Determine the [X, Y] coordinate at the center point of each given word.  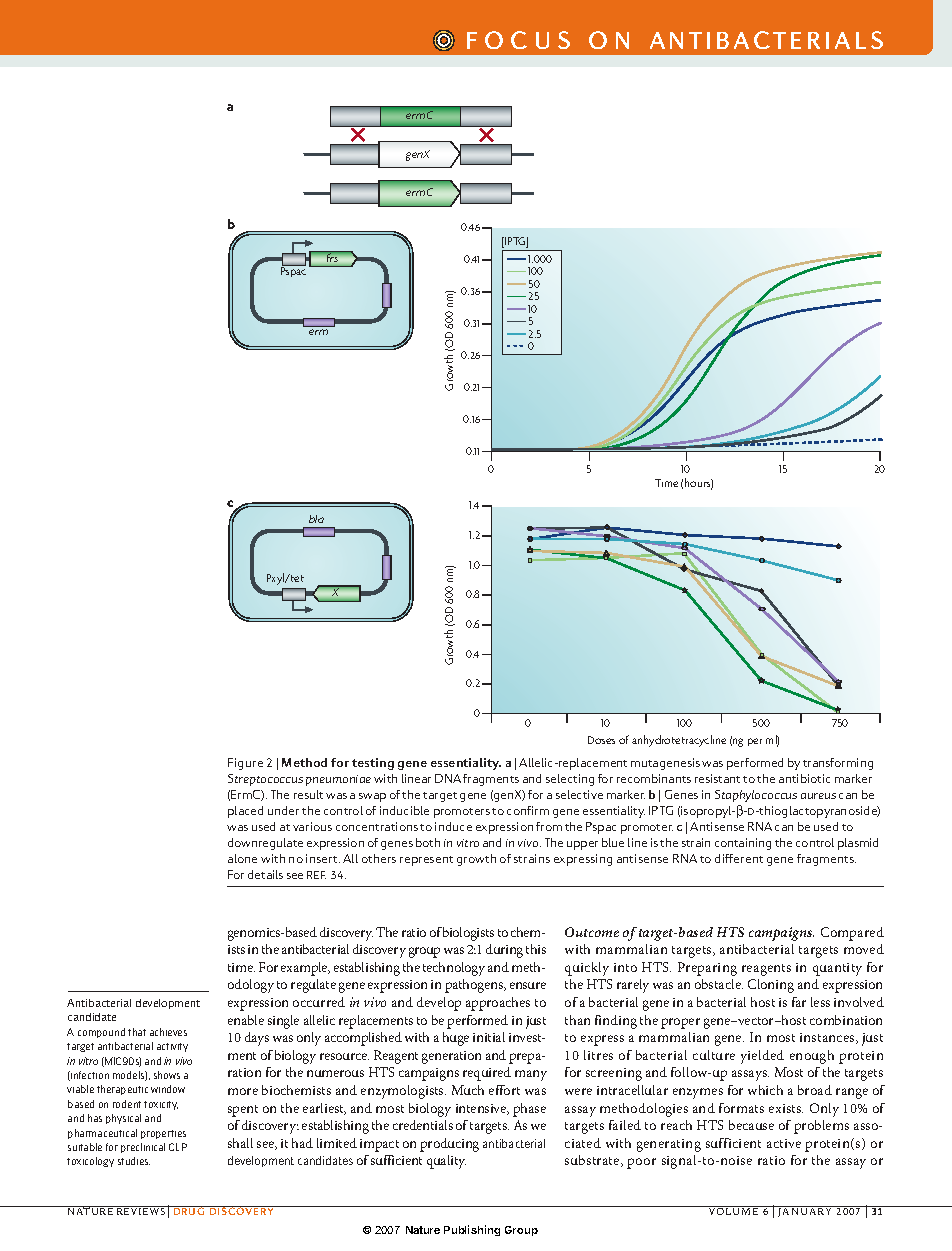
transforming [838, 764]
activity [172, 1047]
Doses [601, 740]
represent [426, 861]
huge [456, 1039]
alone [242, 858]
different [739, 858]
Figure [245, 764]
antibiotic [804, 778]
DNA [448, 778]
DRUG [189, 1210]
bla [316, 519]
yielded [762, 1057]
